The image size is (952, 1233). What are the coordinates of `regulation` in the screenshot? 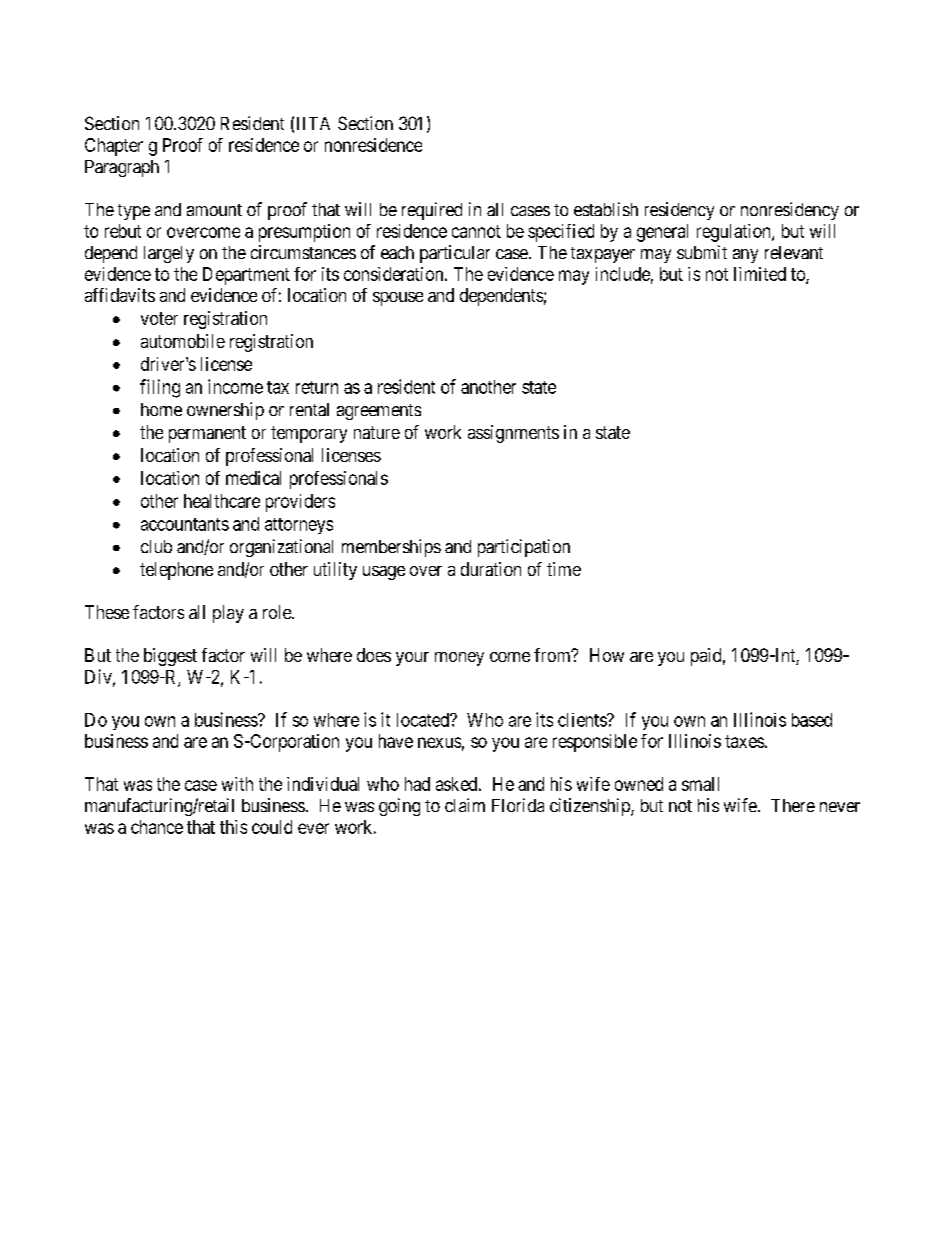 It's located at (735, 233).
